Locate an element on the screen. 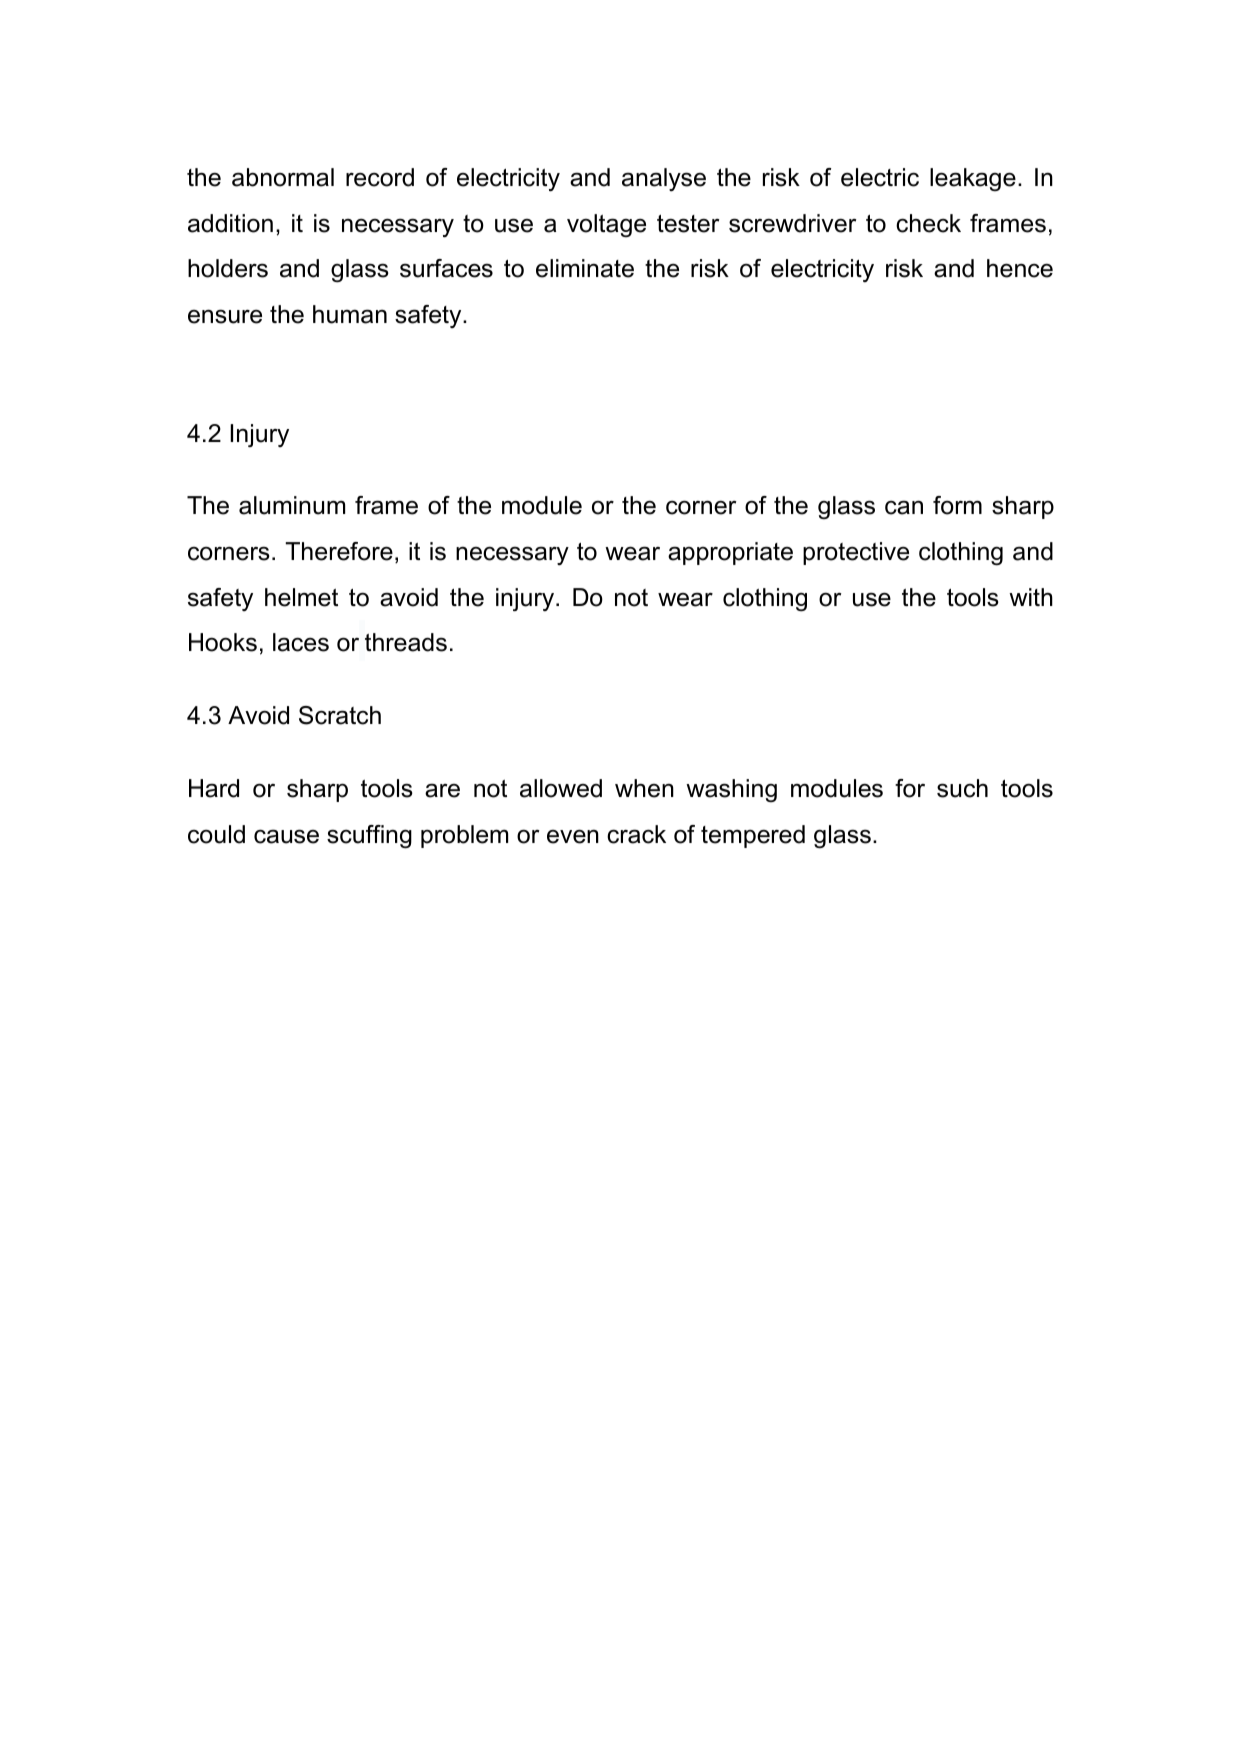 The height and width of the screenshot is (1750, 1237). protective is located at coordinates (856, 553).
